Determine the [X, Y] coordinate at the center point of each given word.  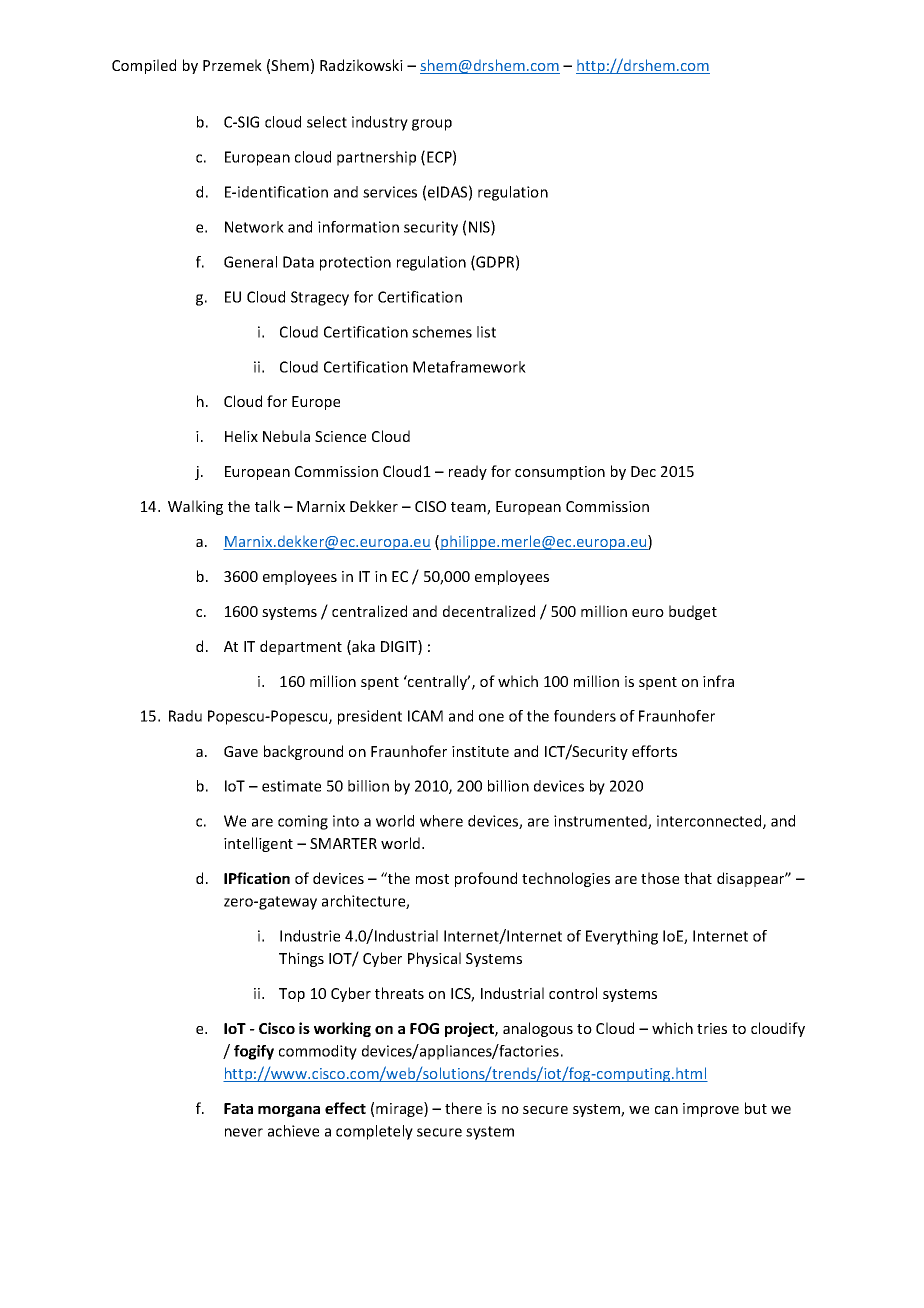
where [441, 821]
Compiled [144, 66]
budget [693, 612]
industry [380, 123]
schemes [442, 332]
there [463, 1108]
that [698, 878]
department [301, 647]
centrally [438, 682]
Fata [238, 1108]
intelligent [258, 844]
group [432, 125]
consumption [560, 473]
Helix [241, 436]
